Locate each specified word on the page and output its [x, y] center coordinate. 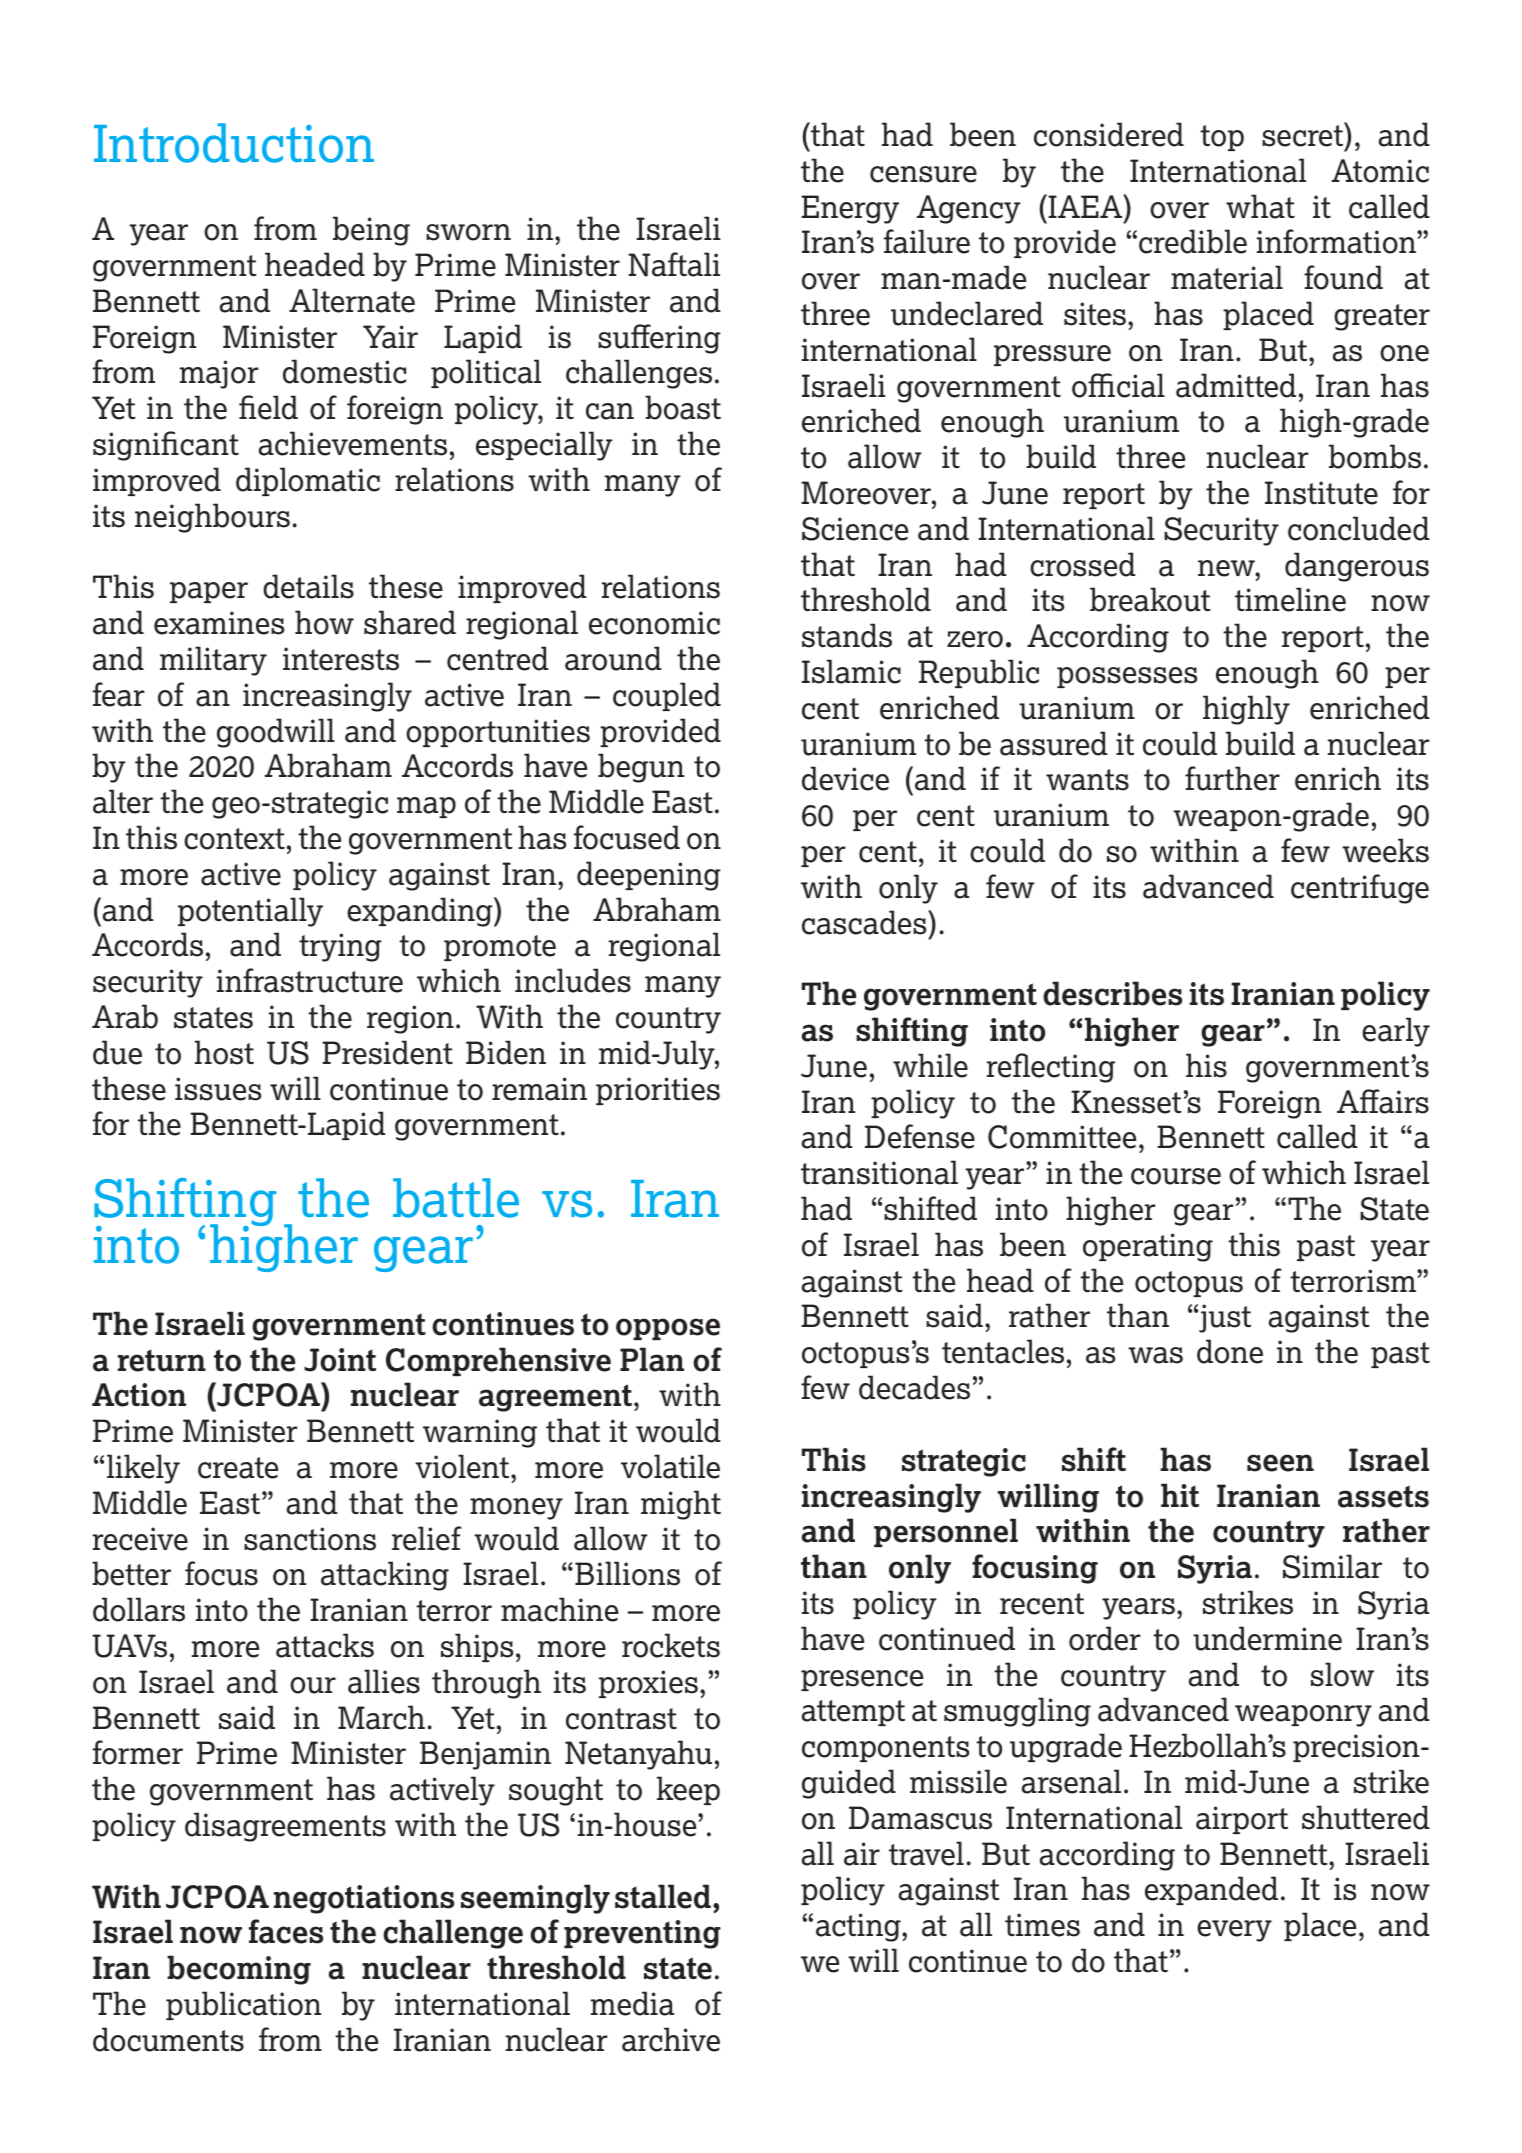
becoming [239, 1970]
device [845, 778]
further [1232, 778]
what [1260, 206]
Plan [652, 1359]
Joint [340, 1360]
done [1230, 1351]
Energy [850, 209]
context [234, 839]
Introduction [234, 143]
